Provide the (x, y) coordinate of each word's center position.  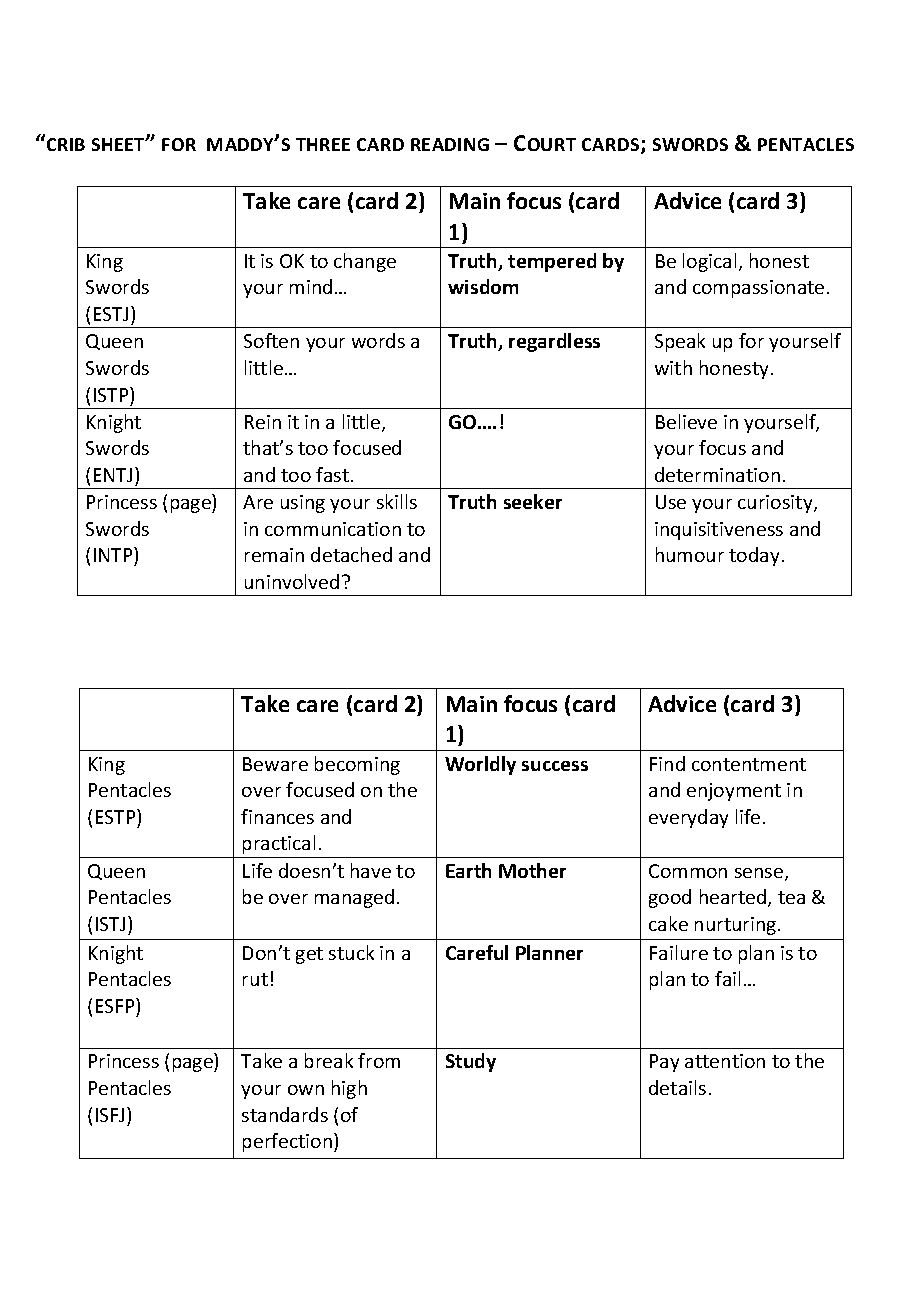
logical (709, 262)
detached (351, 554)
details (677, 1087)
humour (690, 554)
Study (471, 1062)
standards (285, 1114)
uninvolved (292, 581)
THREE (323, 144)
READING (450, 144)
